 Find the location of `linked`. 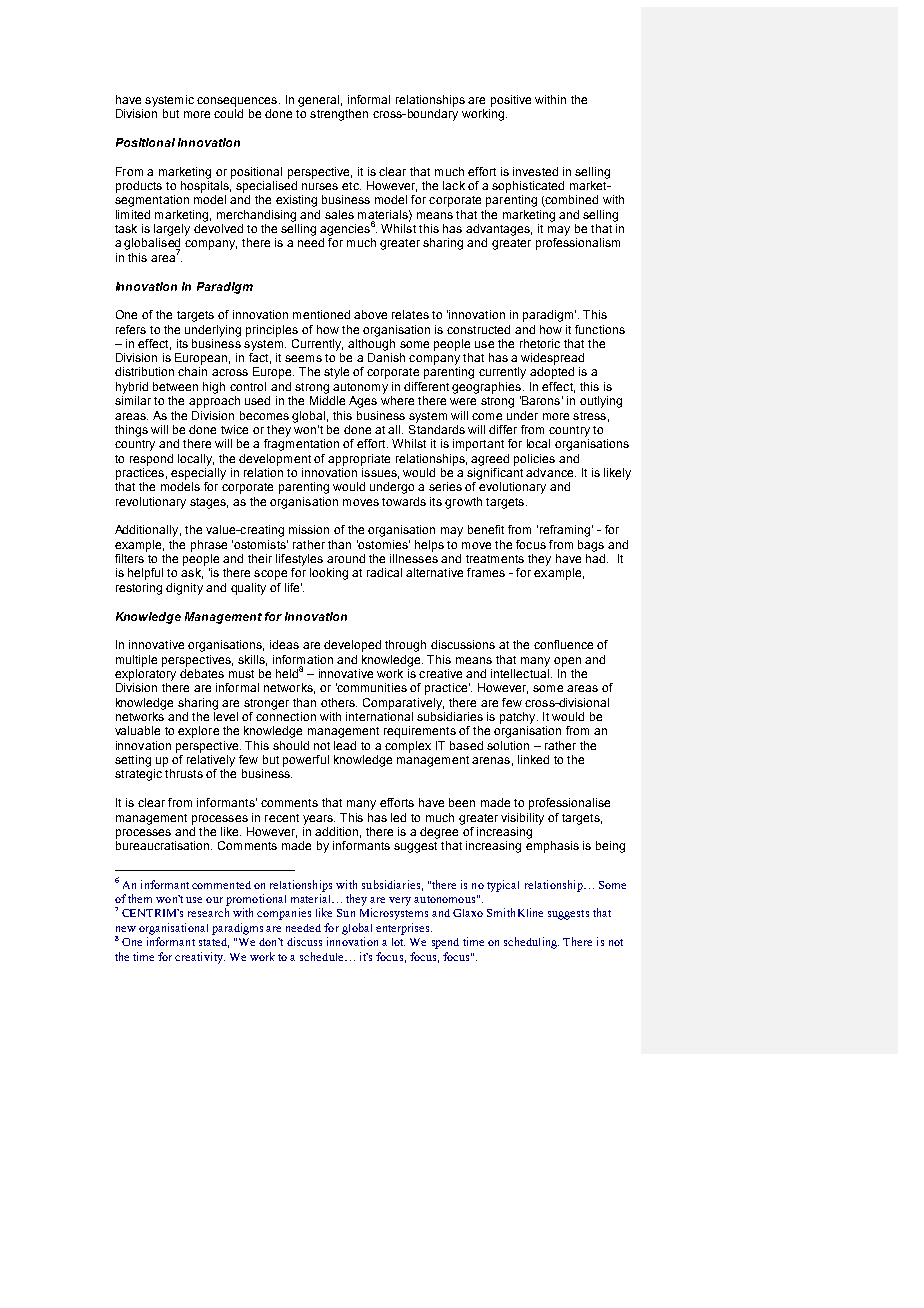

linked is located at coordinates (533, 759).
